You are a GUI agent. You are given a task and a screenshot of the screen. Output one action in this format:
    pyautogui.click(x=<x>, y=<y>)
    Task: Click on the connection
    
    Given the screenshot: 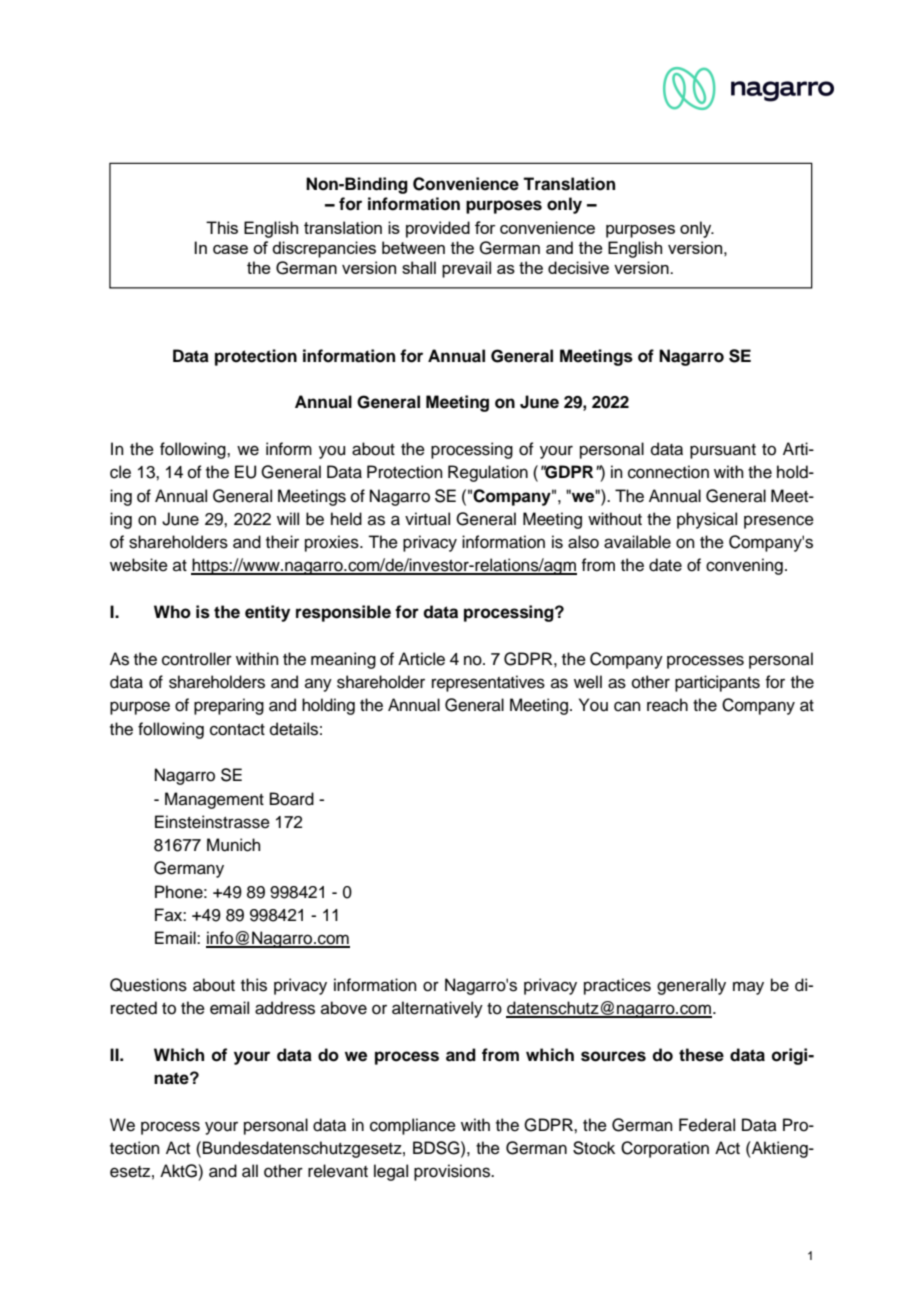 What is the action you would take?
    pyautogui.click(x=668, y=472)
